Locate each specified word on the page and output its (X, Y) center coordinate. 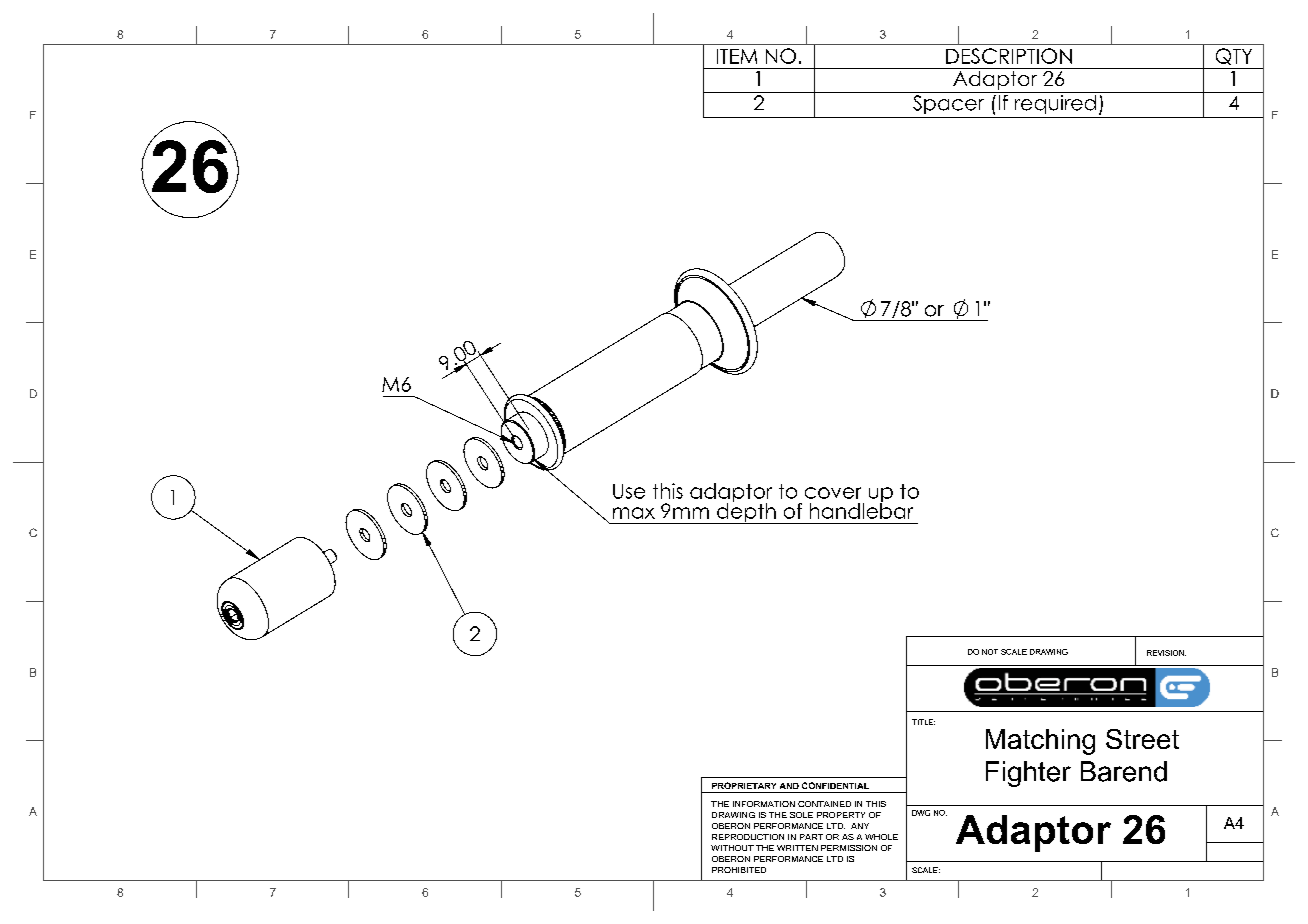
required (1055, 103)
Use (629, 491)
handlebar (861, 510)
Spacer (948, 103)
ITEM (737, 56)
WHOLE (881, 837)
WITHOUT (732, 848)
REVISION (1166, 653)
